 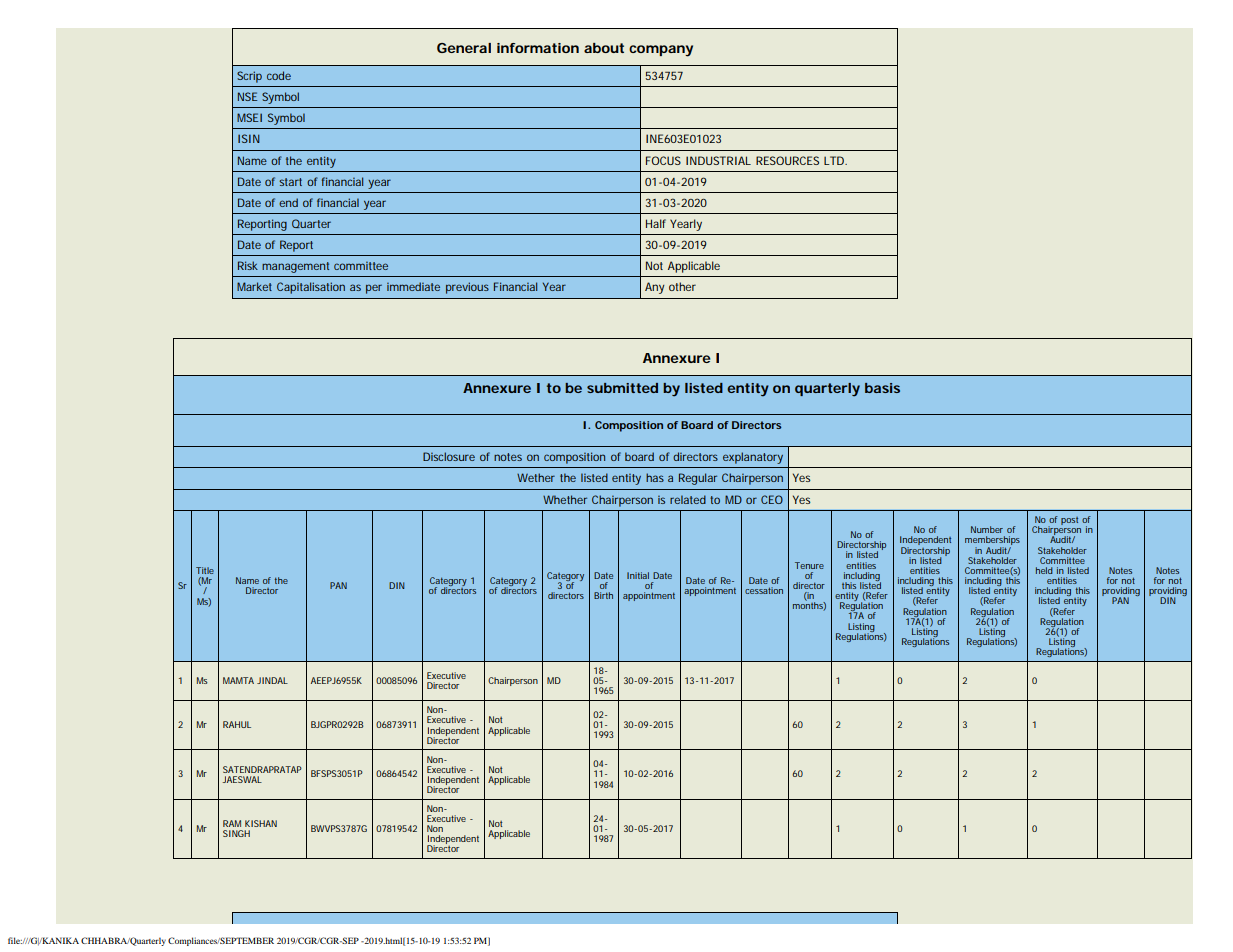 What do you see at coordinates (311, 288) in the image?
I see `Capitalisation` at bounding box center [311, 288].
